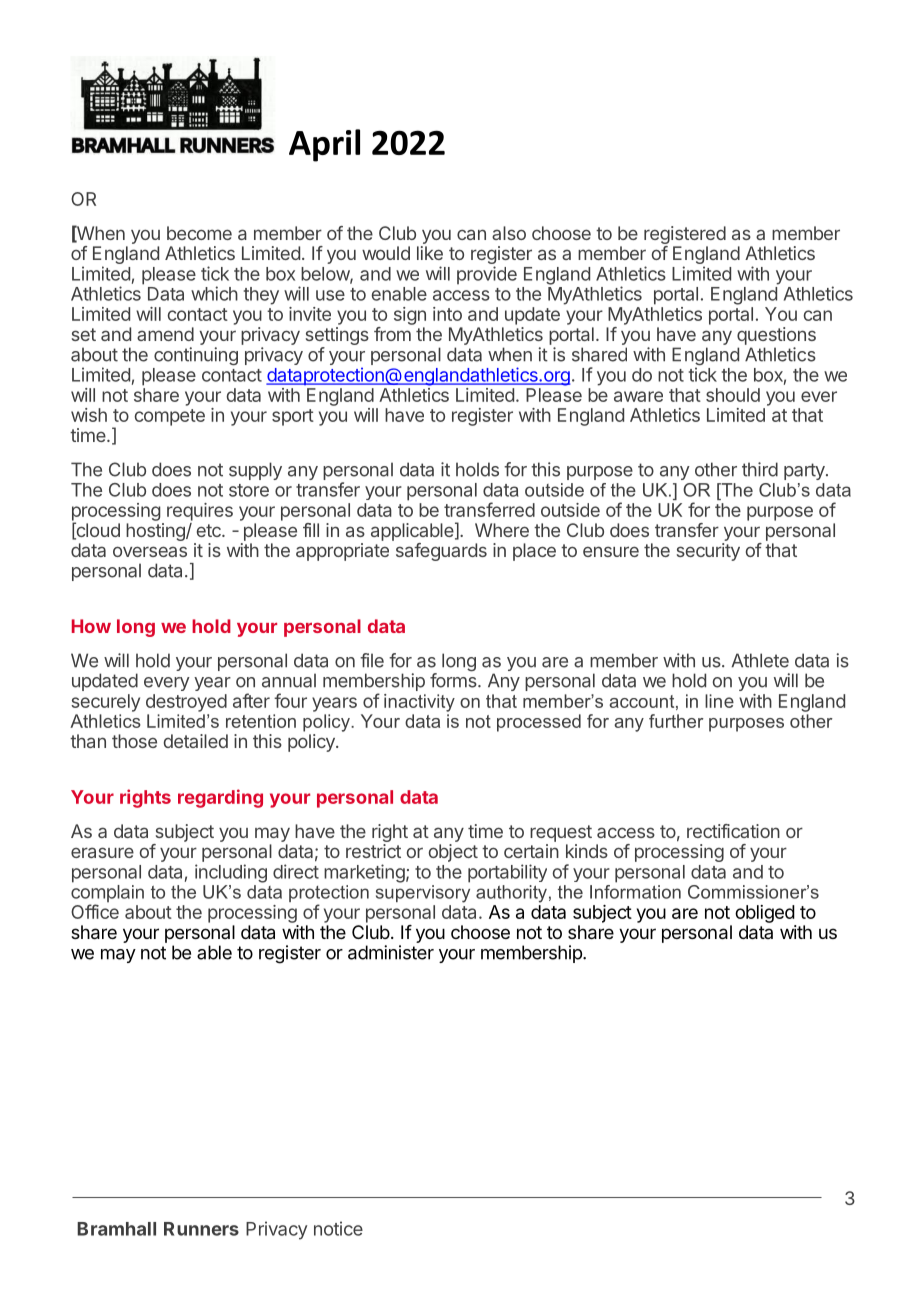 The height and width of the image is (1309, 924). What do you see at coordinates (708, 552) in the image?
I see `security` at bounding box center [708, 552].
